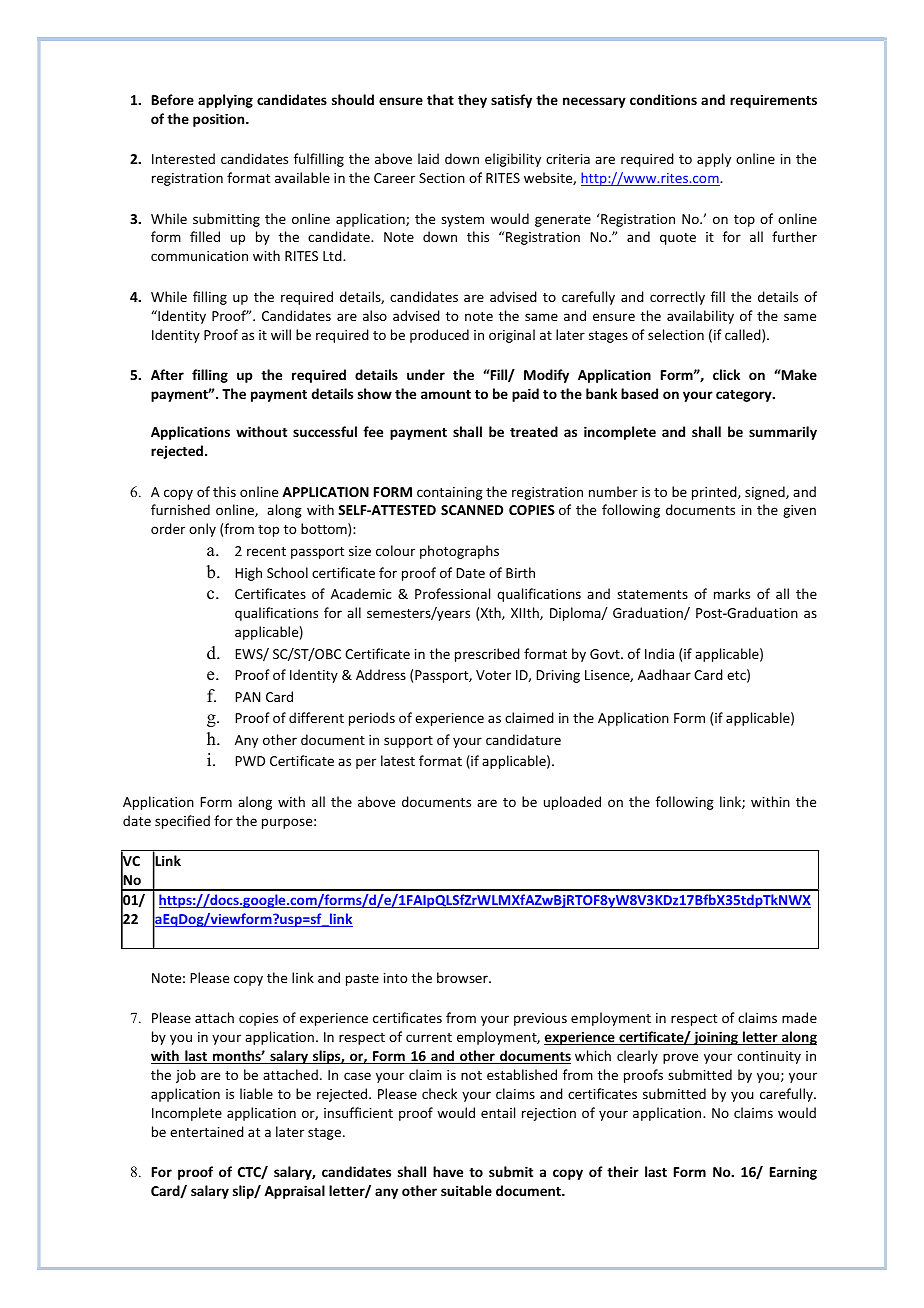 Image resolution: width=924 pixels, height=1308 pixels. What do you see at coordinates (799, 1017) in the screenshot?
I see `made` at bounding box center [799, 1017].
